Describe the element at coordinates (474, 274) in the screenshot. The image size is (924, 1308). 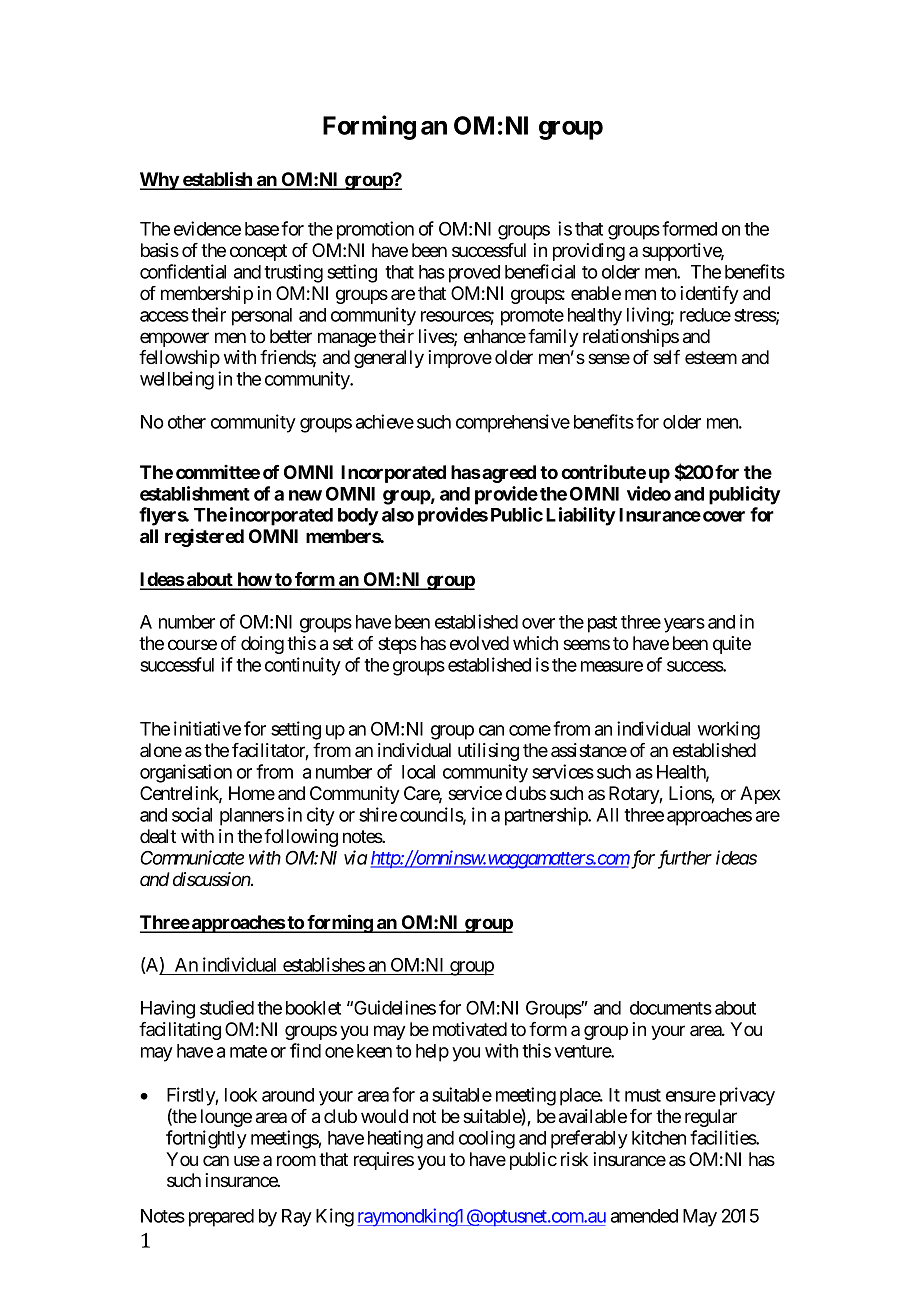
I see `proved` at that location.
